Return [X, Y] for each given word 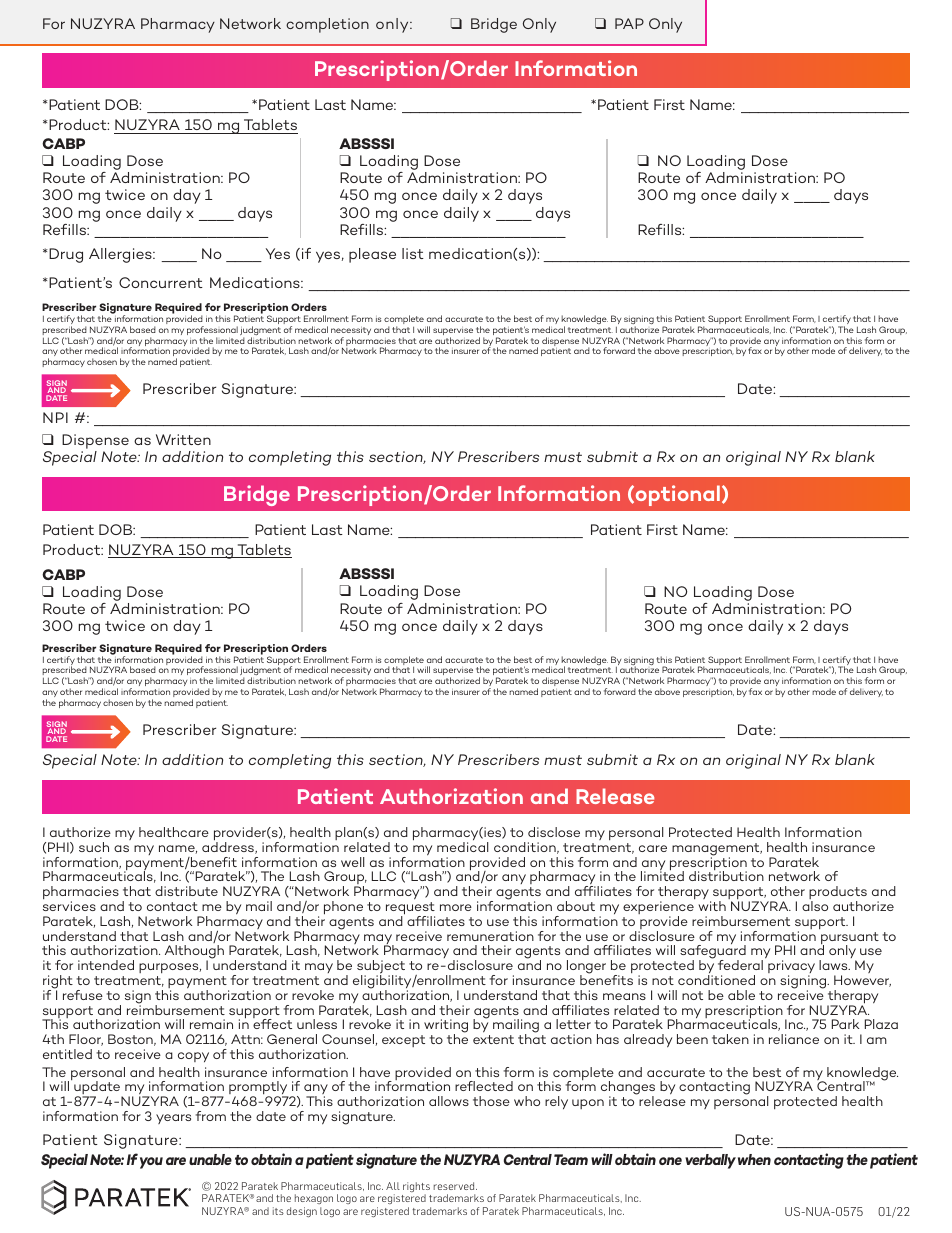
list [413, 253]
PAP [629, 23]
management [717, 850]
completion [327, 25]
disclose [554, 832]
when [754, 1159]
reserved [455, 1186]
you [151, 1163]
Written [183, 439]
